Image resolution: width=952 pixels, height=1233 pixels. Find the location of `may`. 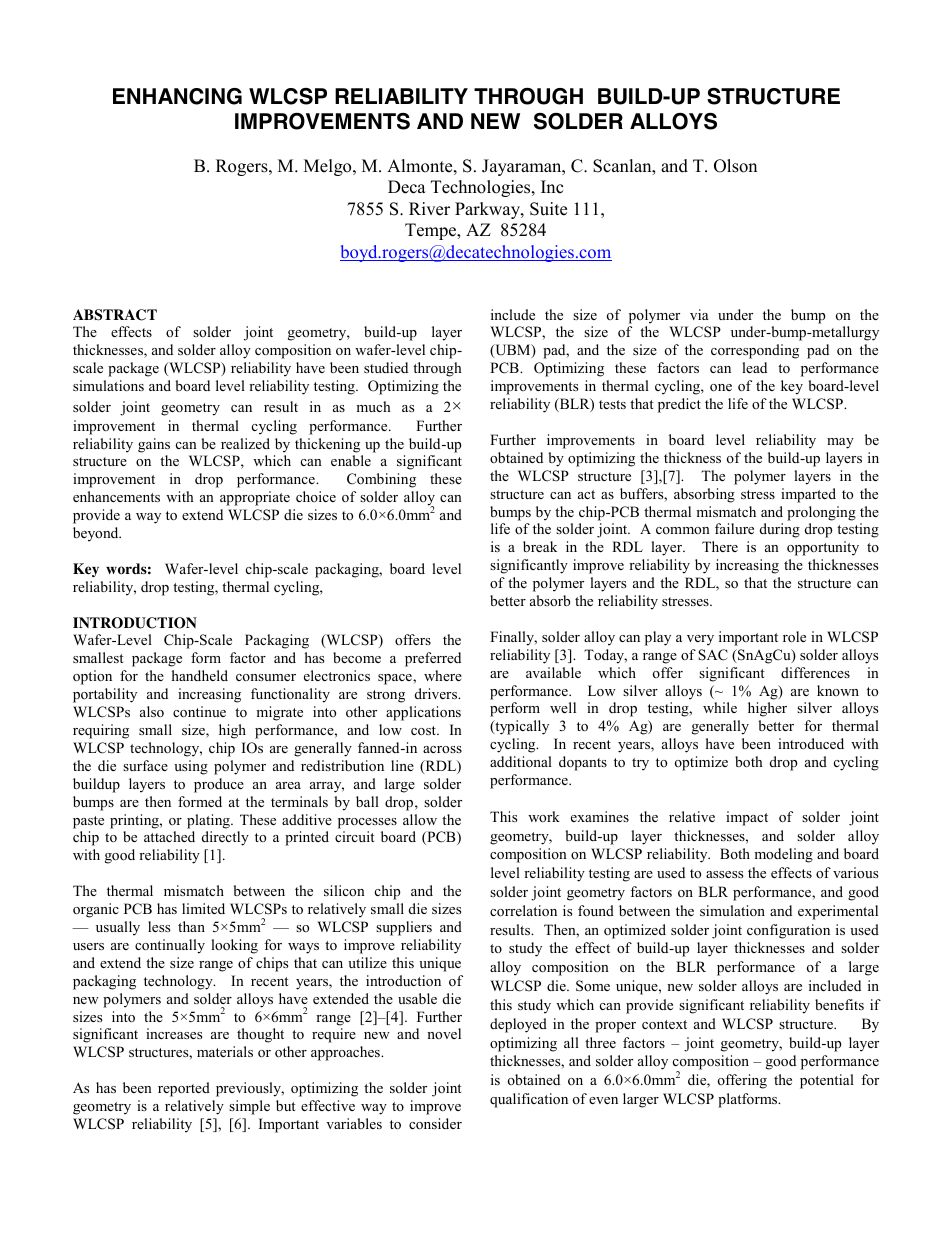

may is located at coordinates (840, 443).
